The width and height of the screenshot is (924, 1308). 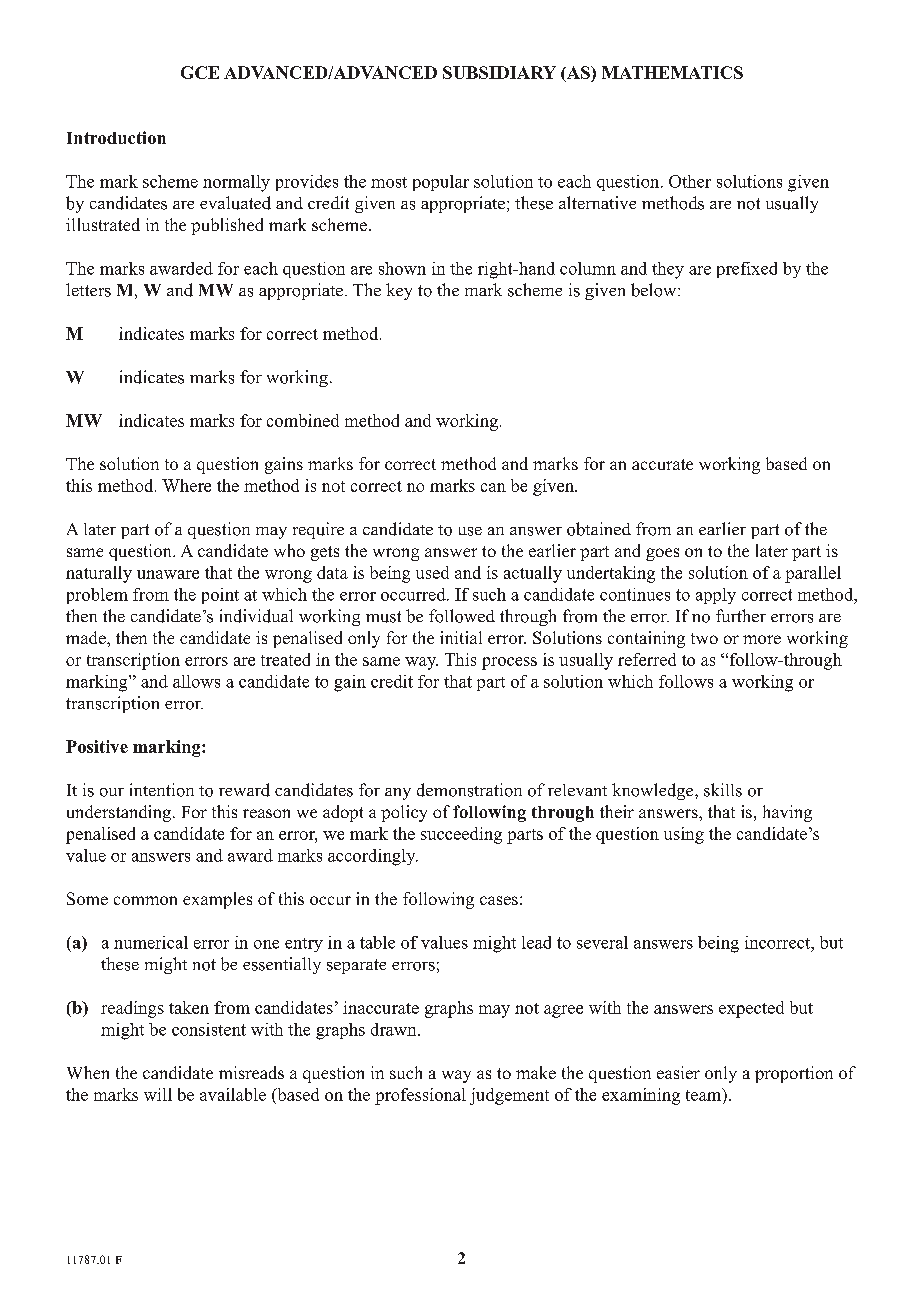 What do you see at coordinates (469, 790) in the screenshot?
I see `demonstration` at bounding box center [469, 790].
